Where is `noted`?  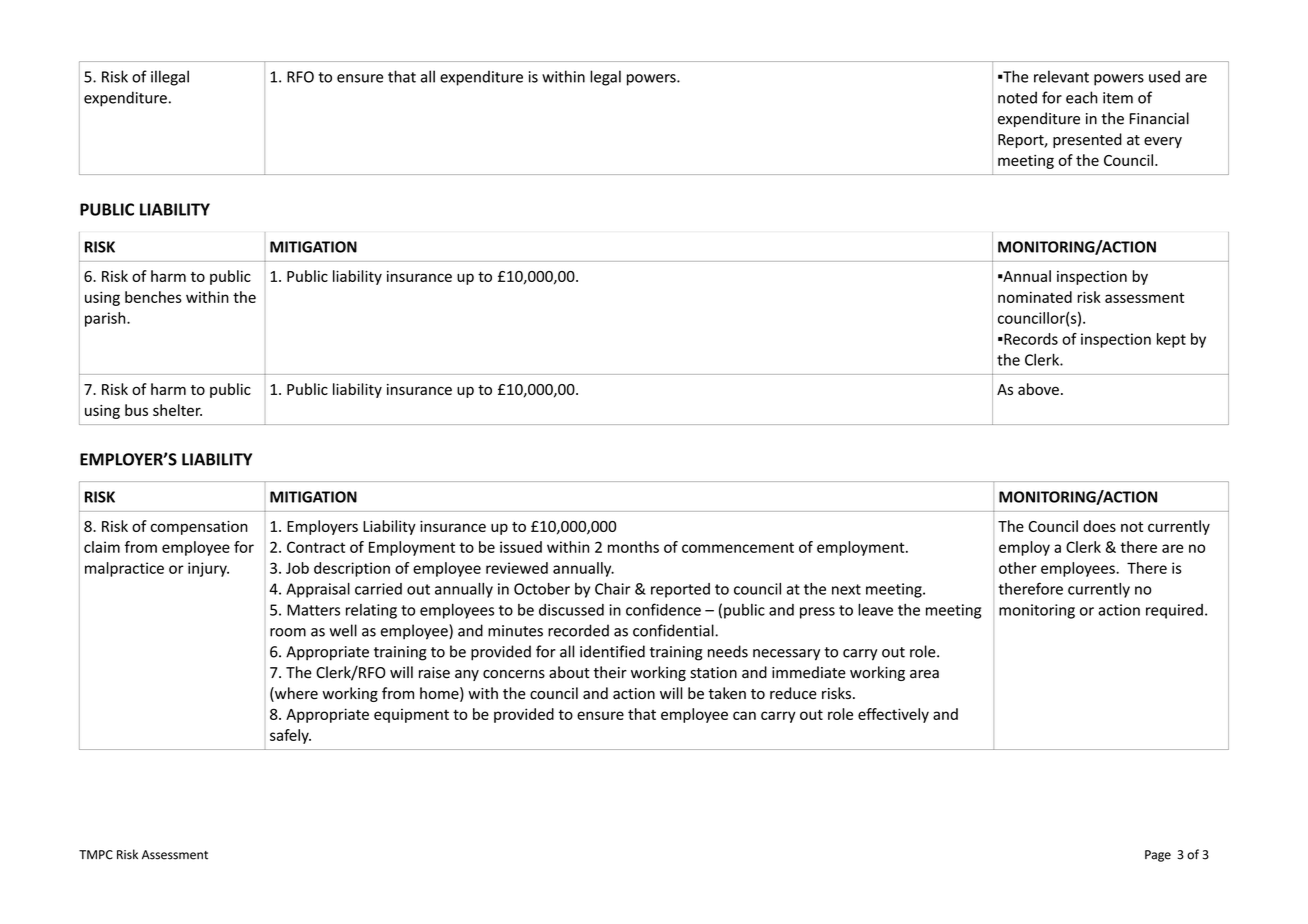
noted is located at coordinates (1017, 97).
